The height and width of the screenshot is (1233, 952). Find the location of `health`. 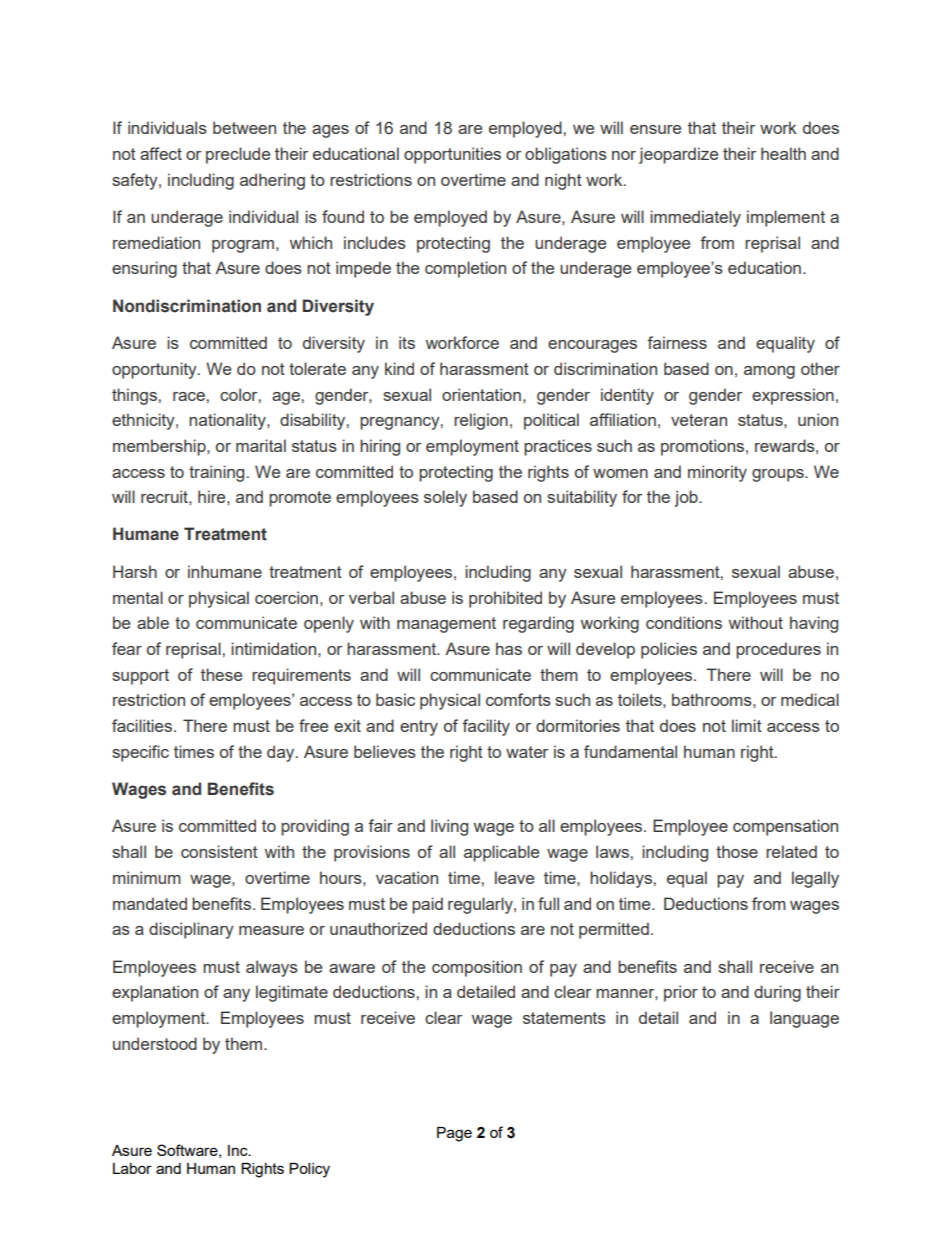

health is located at coordinates (783, 153).
